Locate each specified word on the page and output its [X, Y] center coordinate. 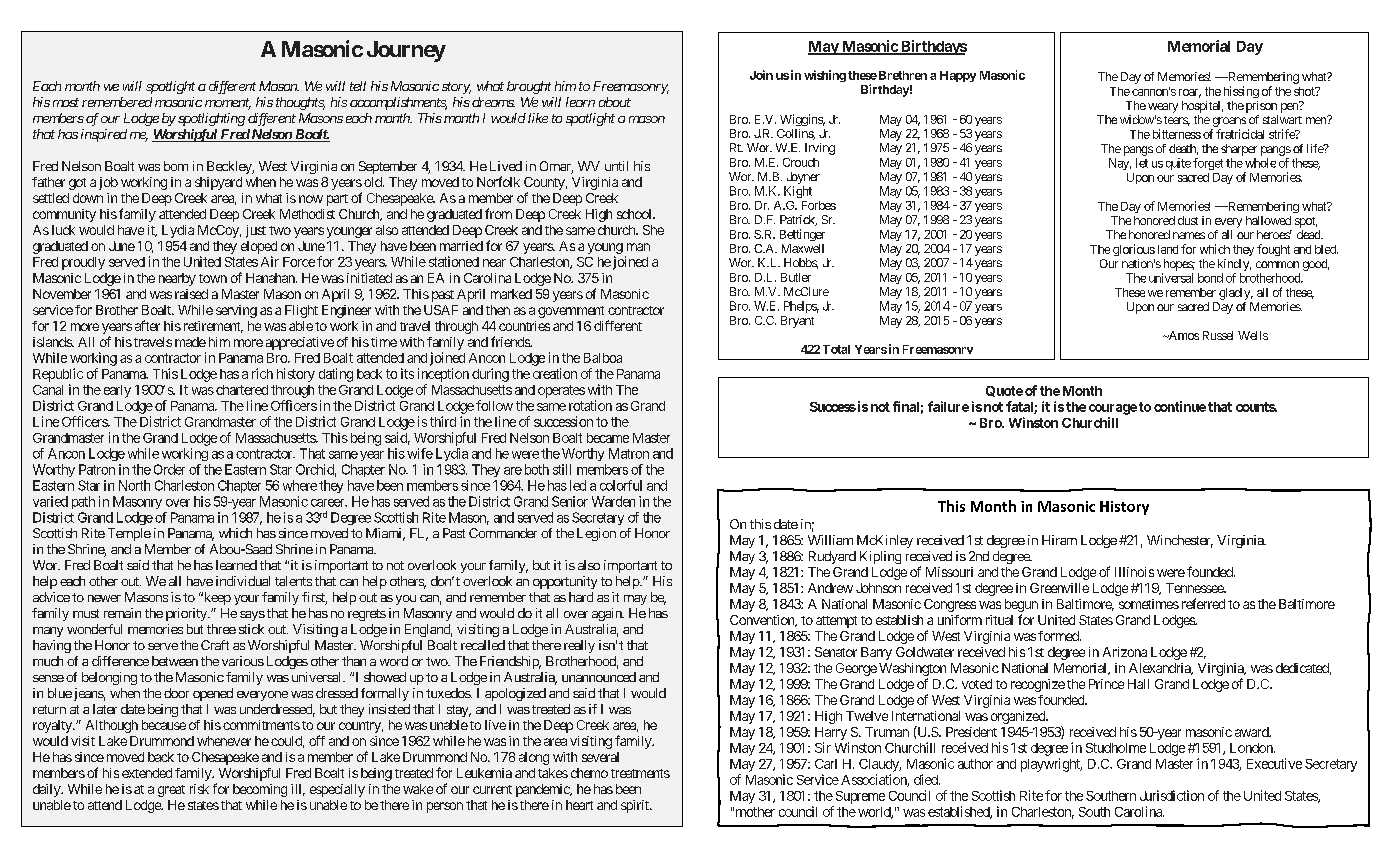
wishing [825, 76]
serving [236, 311]
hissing [1241, 92]
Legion [596, 534]
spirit [636, 806]
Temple [129, 534]
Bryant [797, 322]
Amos [1182, 335]
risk [199, 789]
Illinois [1134, 572]
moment [228, 104]
